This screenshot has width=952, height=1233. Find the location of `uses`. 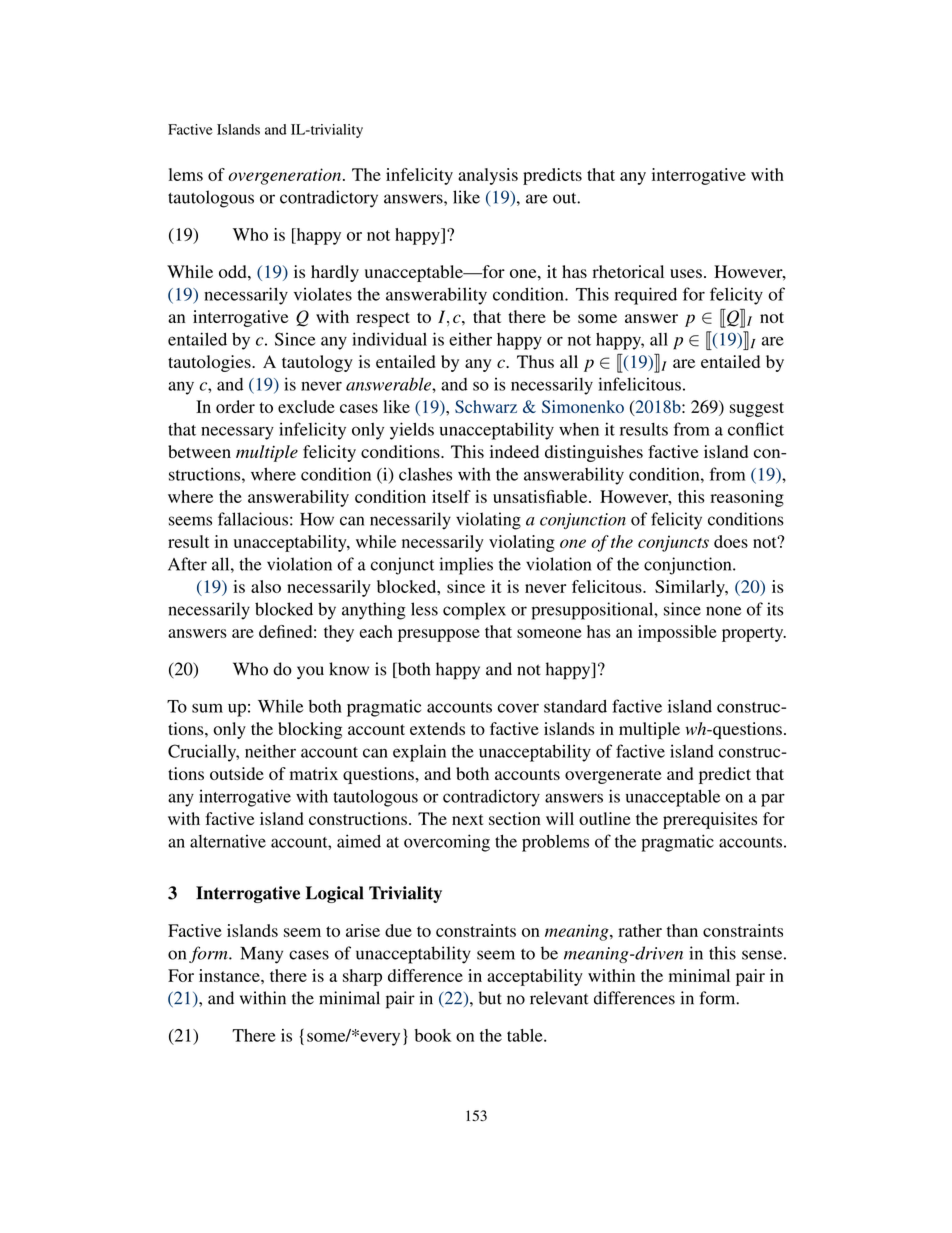

uses is located at coordinates (686, 273).
